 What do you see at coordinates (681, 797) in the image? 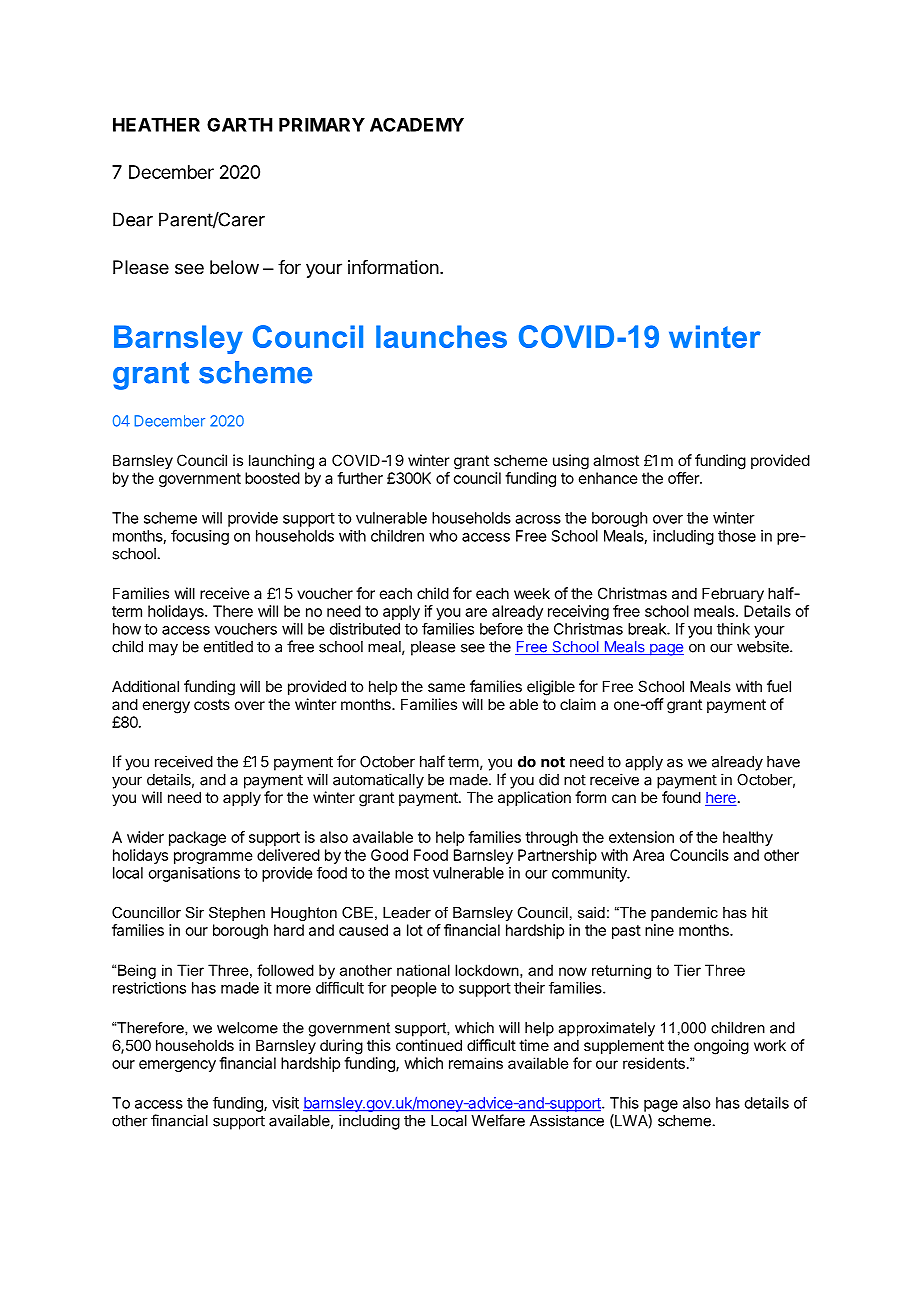
I see `found` at bounding box center [681, 797].
